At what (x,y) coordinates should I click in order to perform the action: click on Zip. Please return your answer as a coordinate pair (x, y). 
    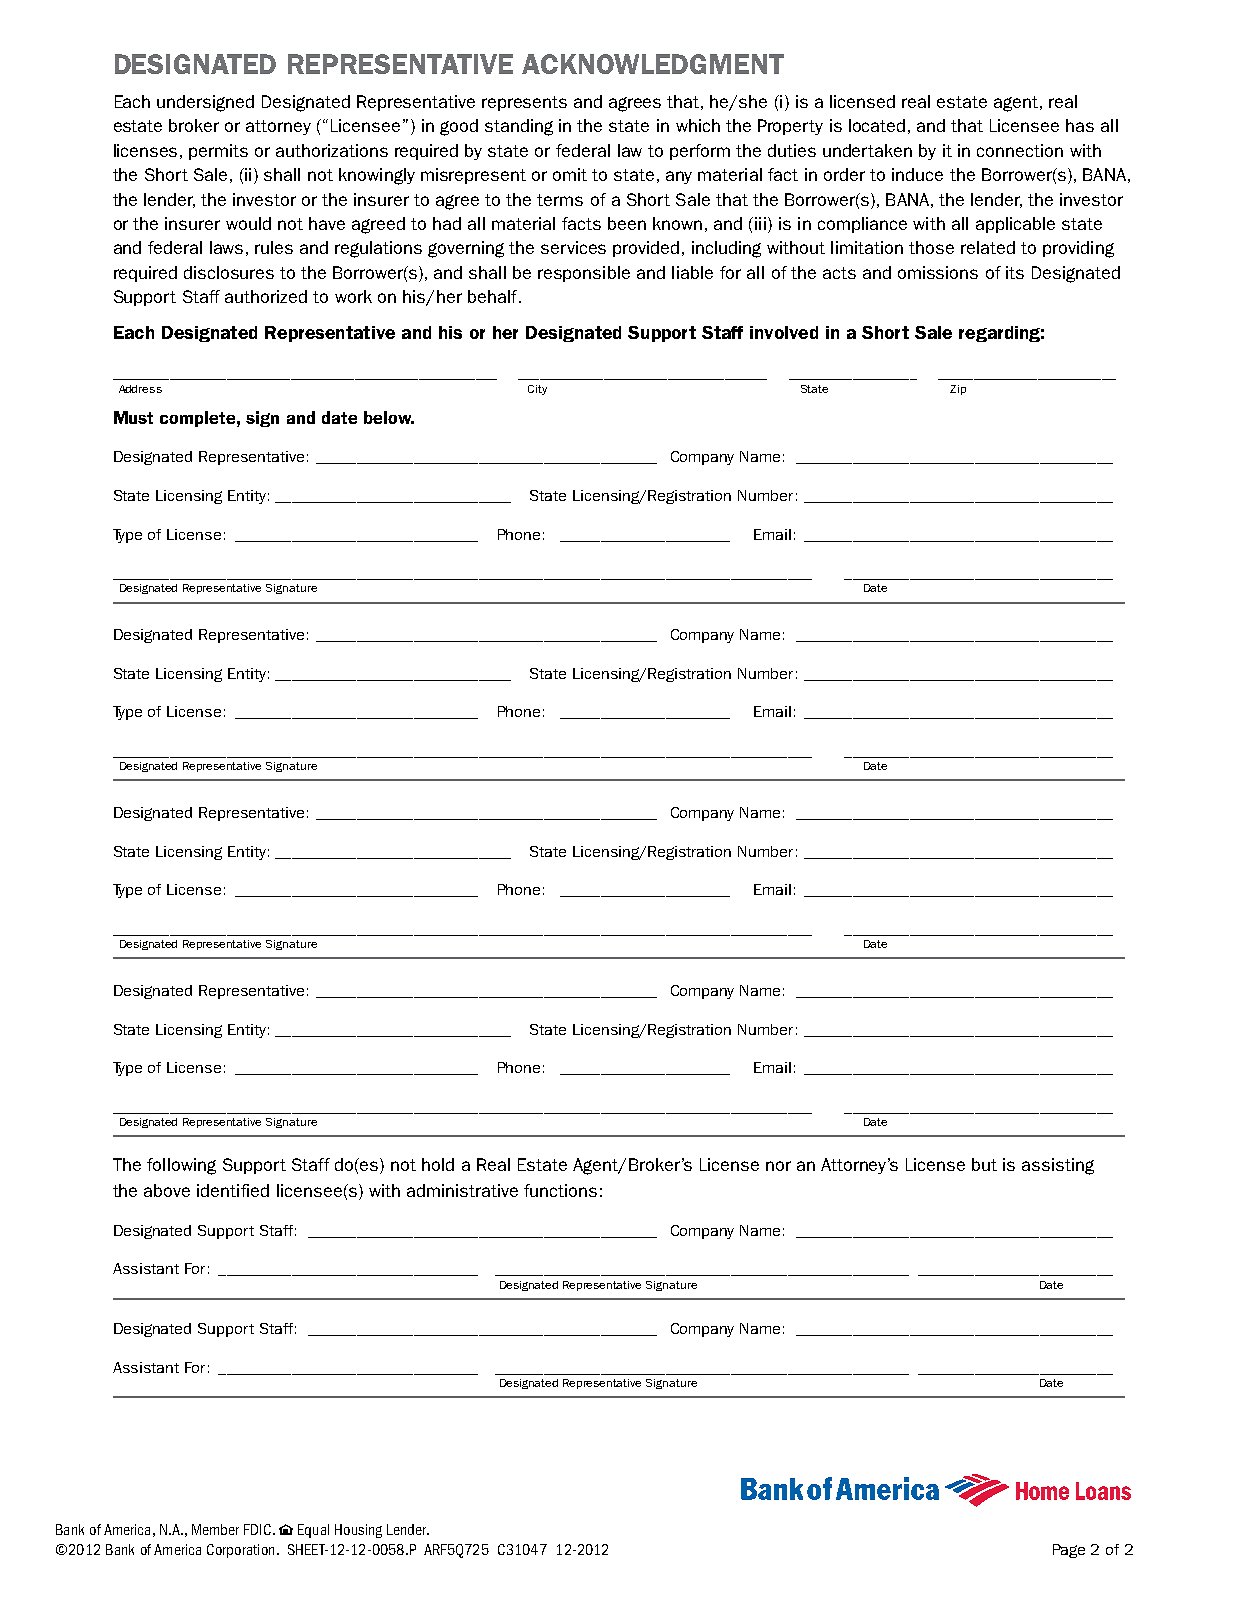
    Looking at the image, I should click on (958, 390).
